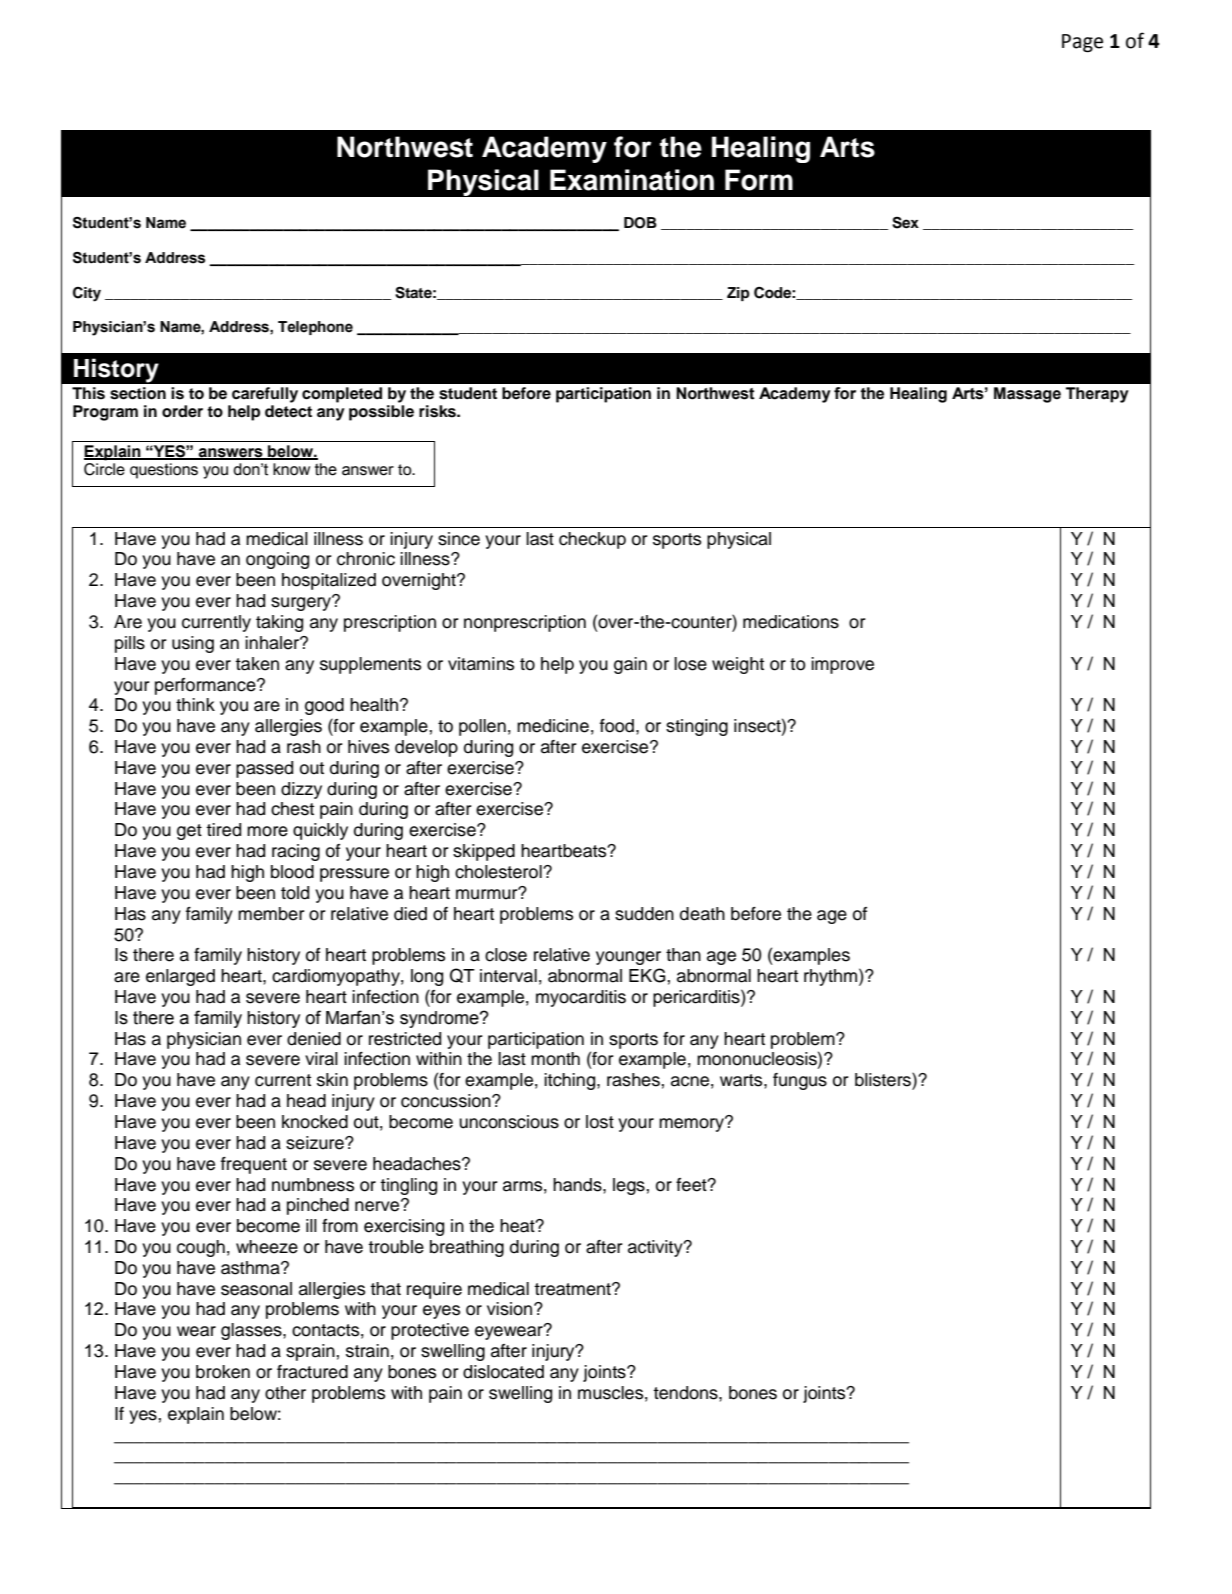 This screenshot has width=1232, height=1594. I want to click on checkup, so click(592, 540).
